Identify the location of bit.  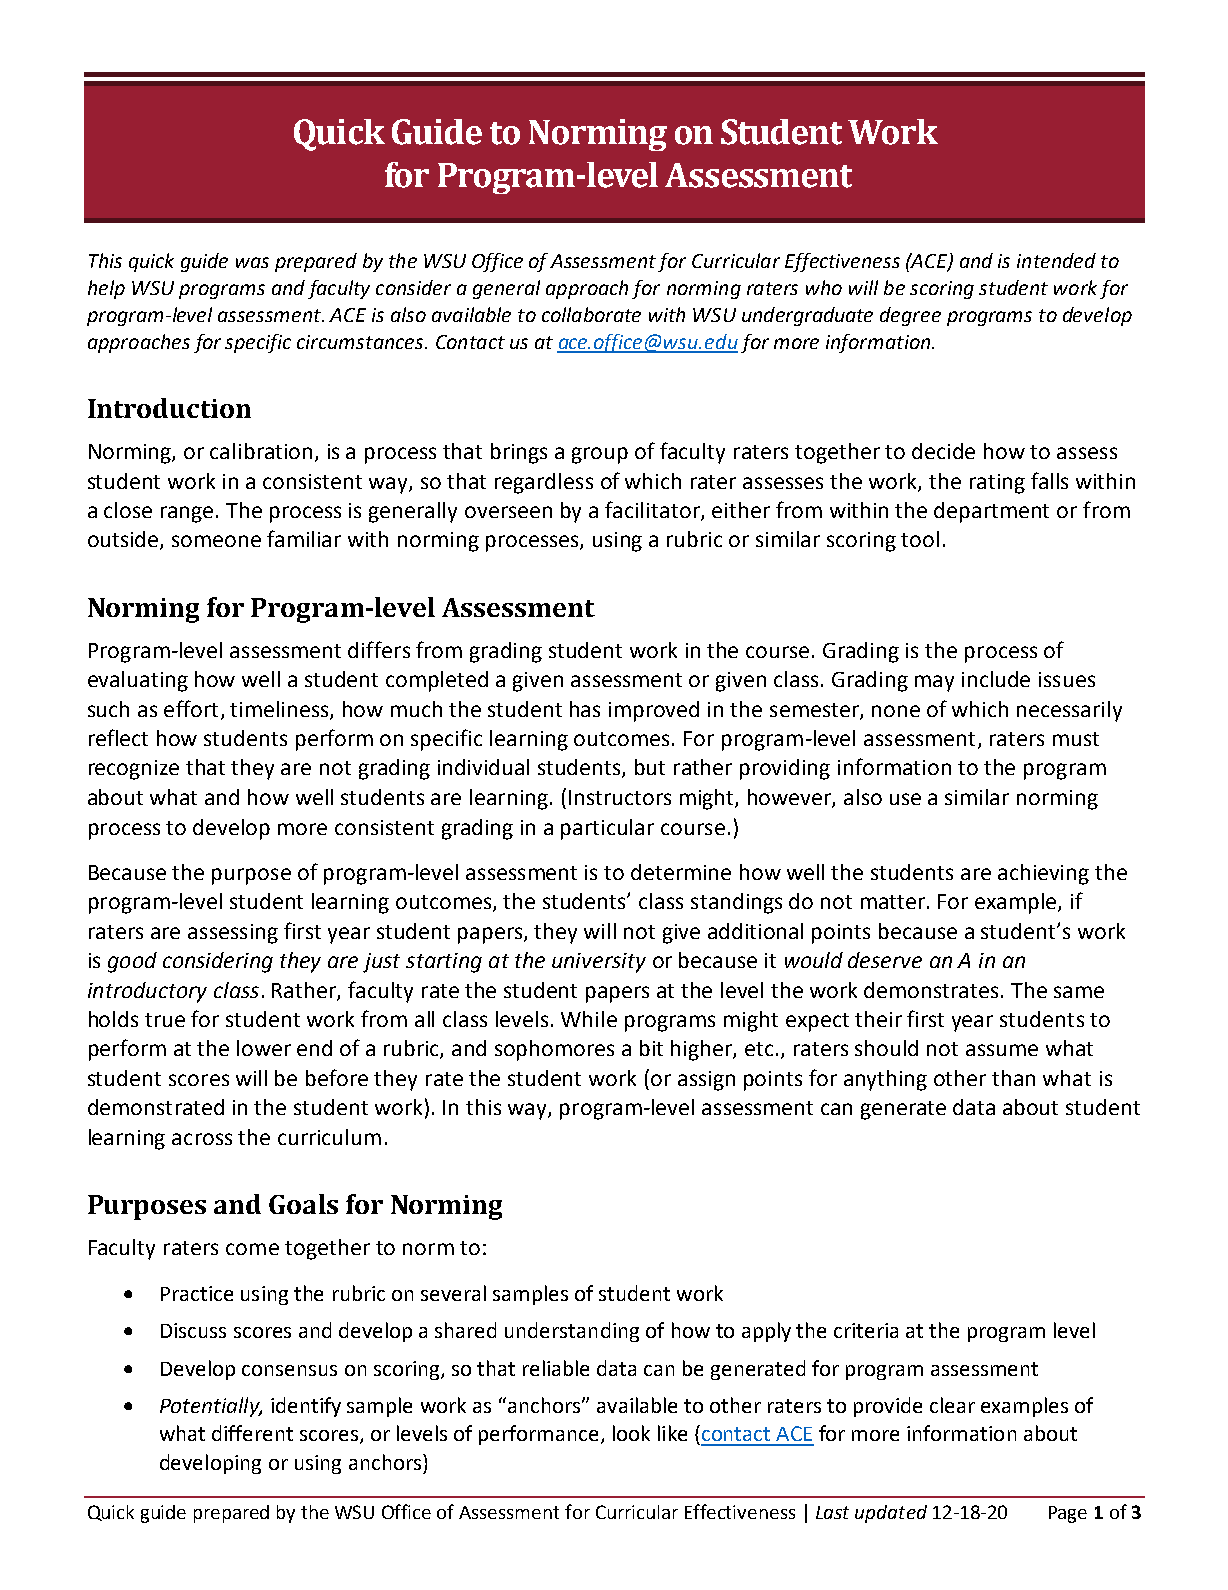
(651, 1048).
